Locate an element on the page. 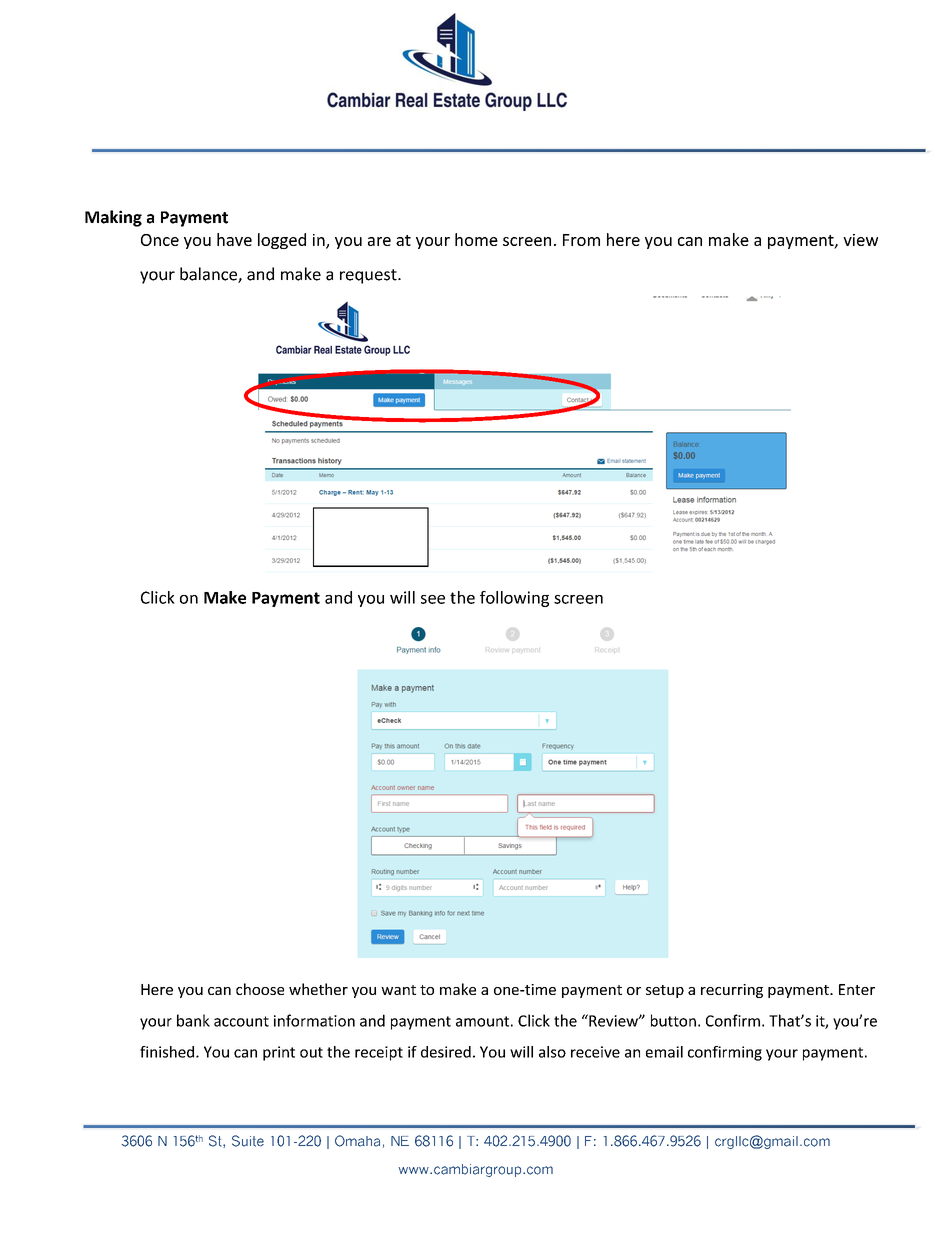 This image has width=952, height=1233. whether is located at coordinates (318, 989).
